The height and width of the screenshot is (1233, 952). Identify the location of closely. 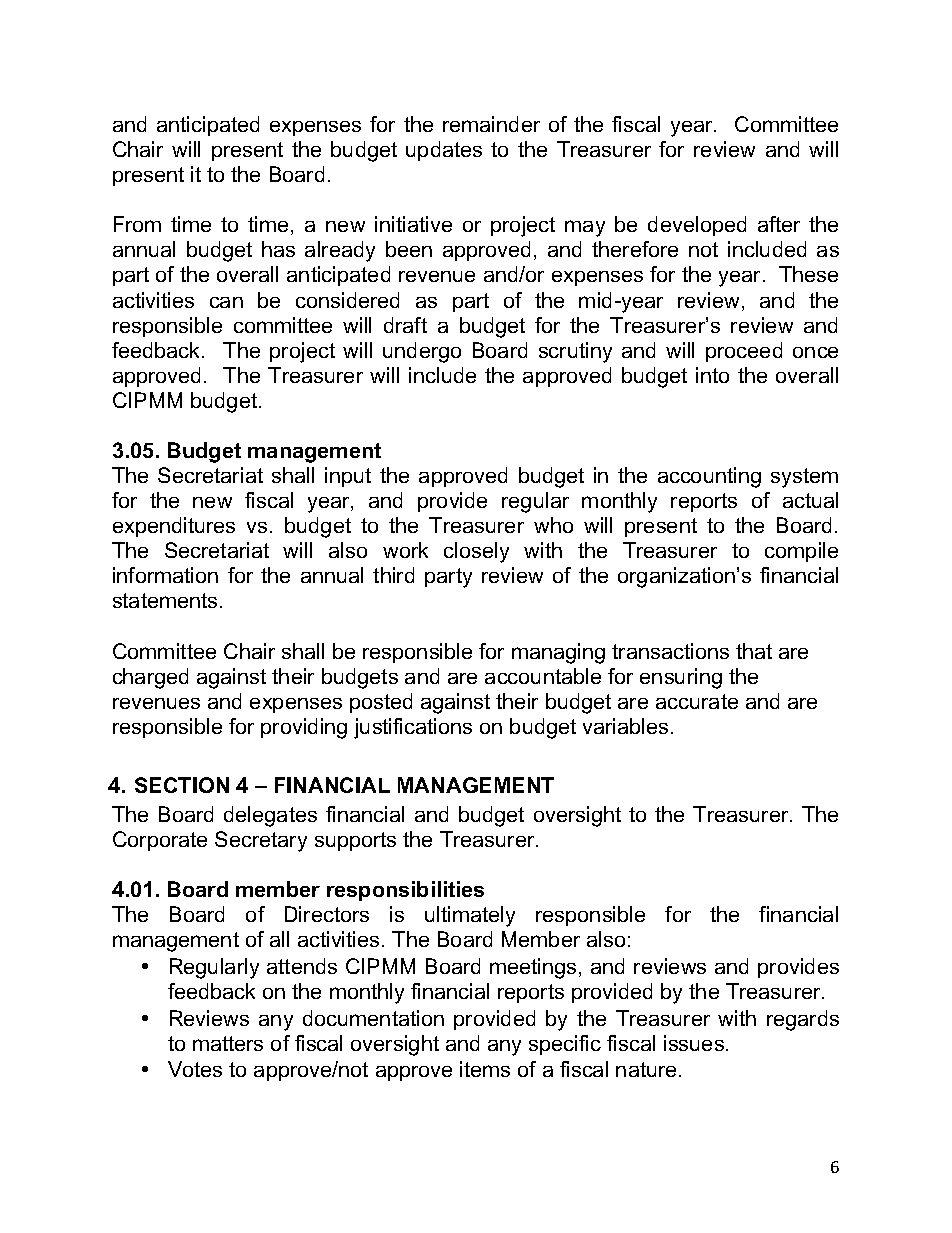
(476, 552).
